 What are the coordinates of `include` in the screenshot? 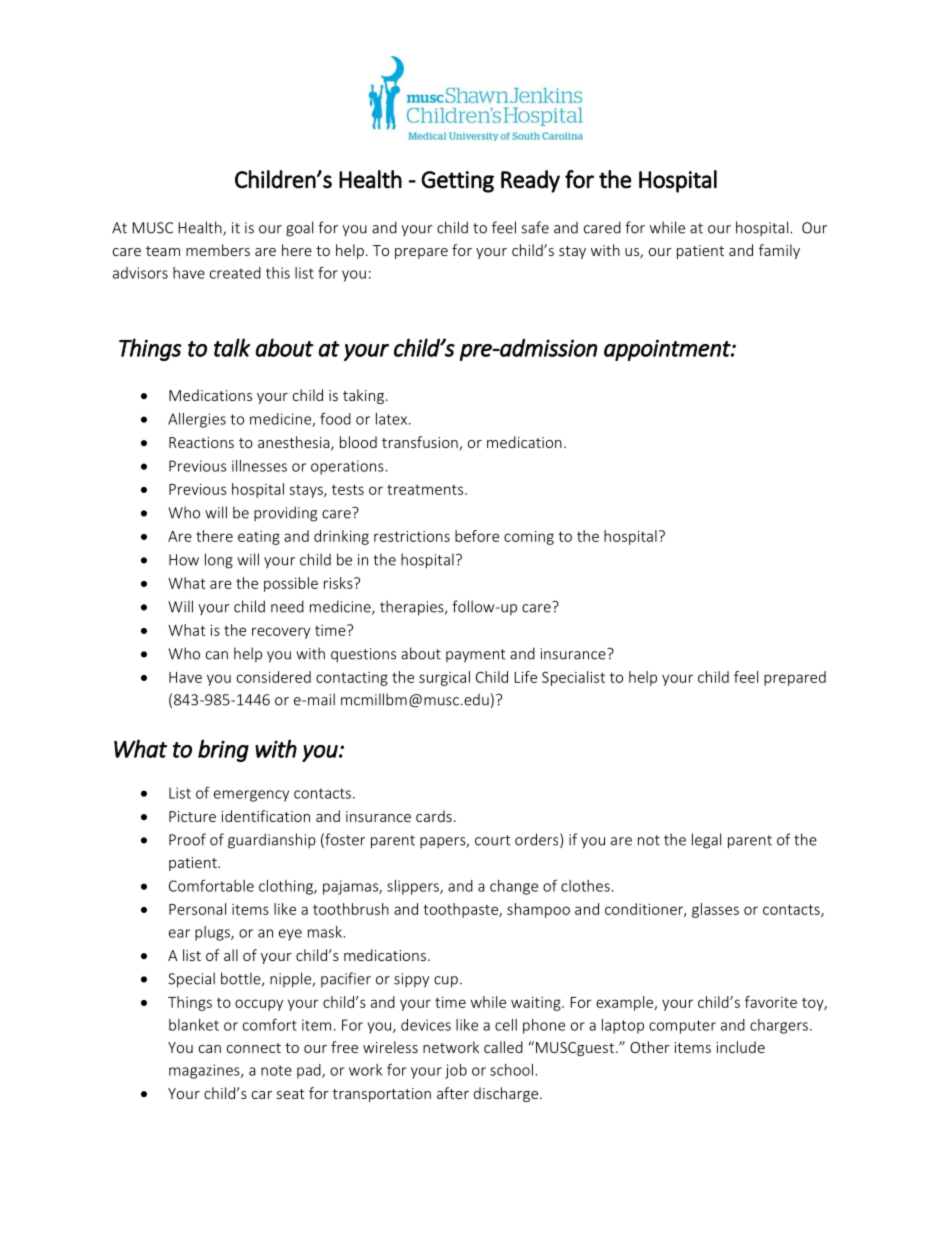 It's located at (740, 1047).
